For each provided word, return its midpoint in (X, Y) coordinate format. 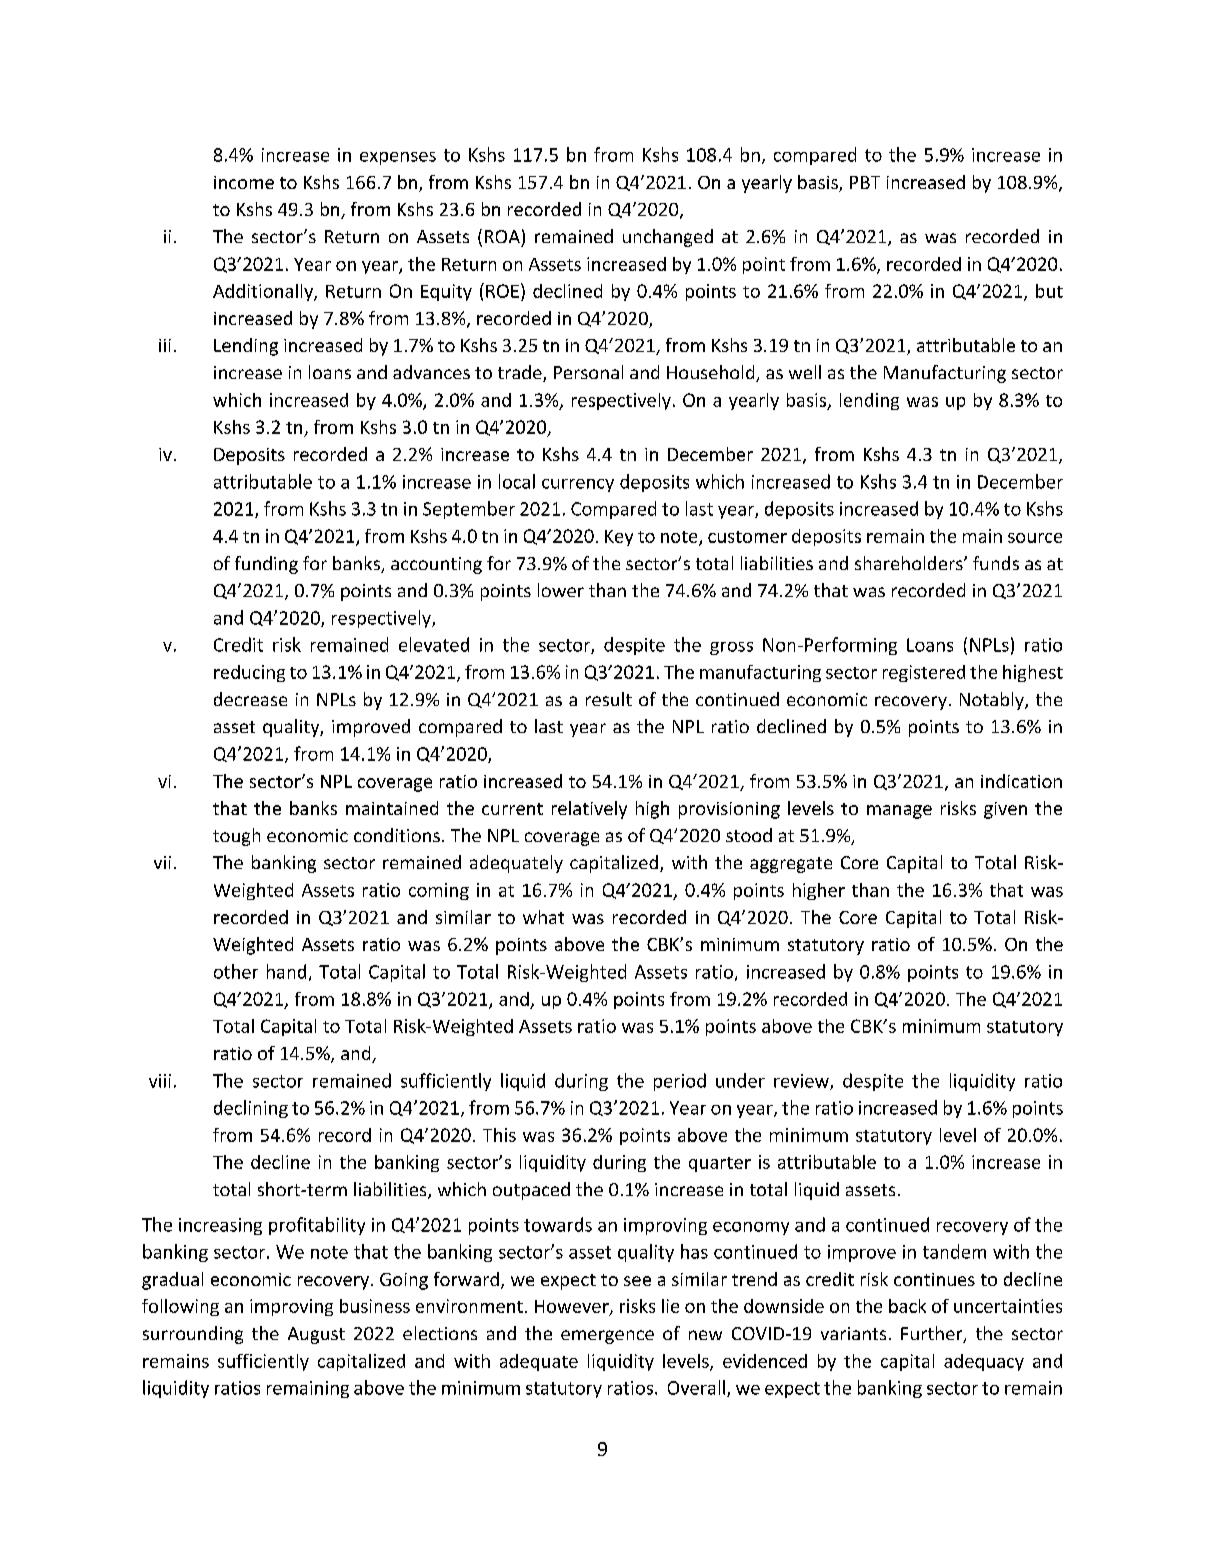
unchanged (668, 238)
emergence (607, 1337)
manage (899, 812)
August (316, 1335)
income (244, 182)
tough (236, 837)
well (805, 372)
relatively (589, 810)
